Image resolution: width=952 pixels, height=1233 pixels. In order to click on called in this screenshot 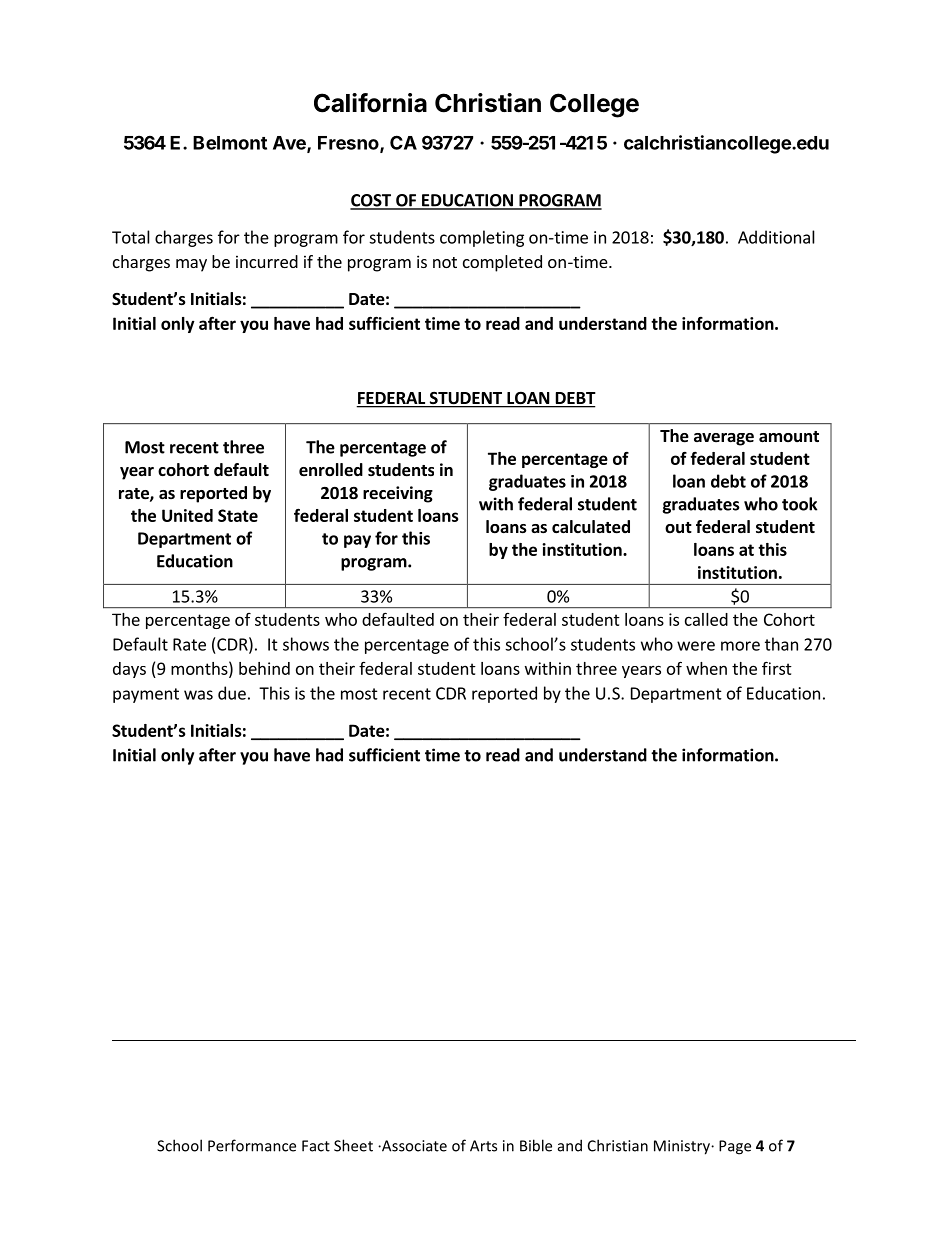, I will do `click(706, 619)`.
